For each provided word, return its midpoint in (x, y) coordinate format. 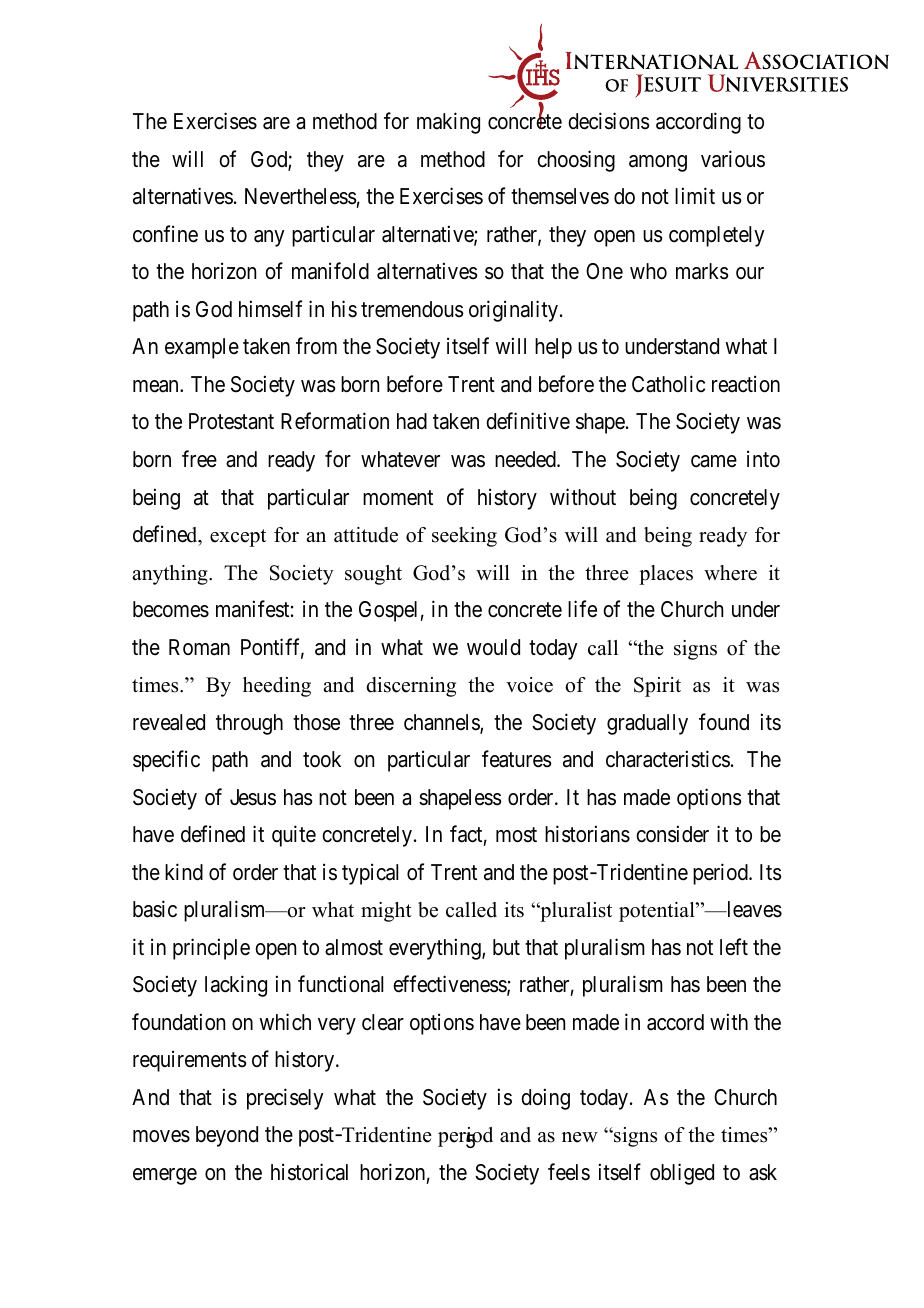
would (493, 647)
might (386, 912)
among (658, 163)
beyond (227, 1136)
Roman (199, 647)
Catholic (668, 384)
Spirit (657, 687)
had (412, 421)
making (448, 123)
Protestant (231, 421)
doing (545, 1099)
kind (184, 872)
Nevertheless (301, 198)
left (734, 947)
